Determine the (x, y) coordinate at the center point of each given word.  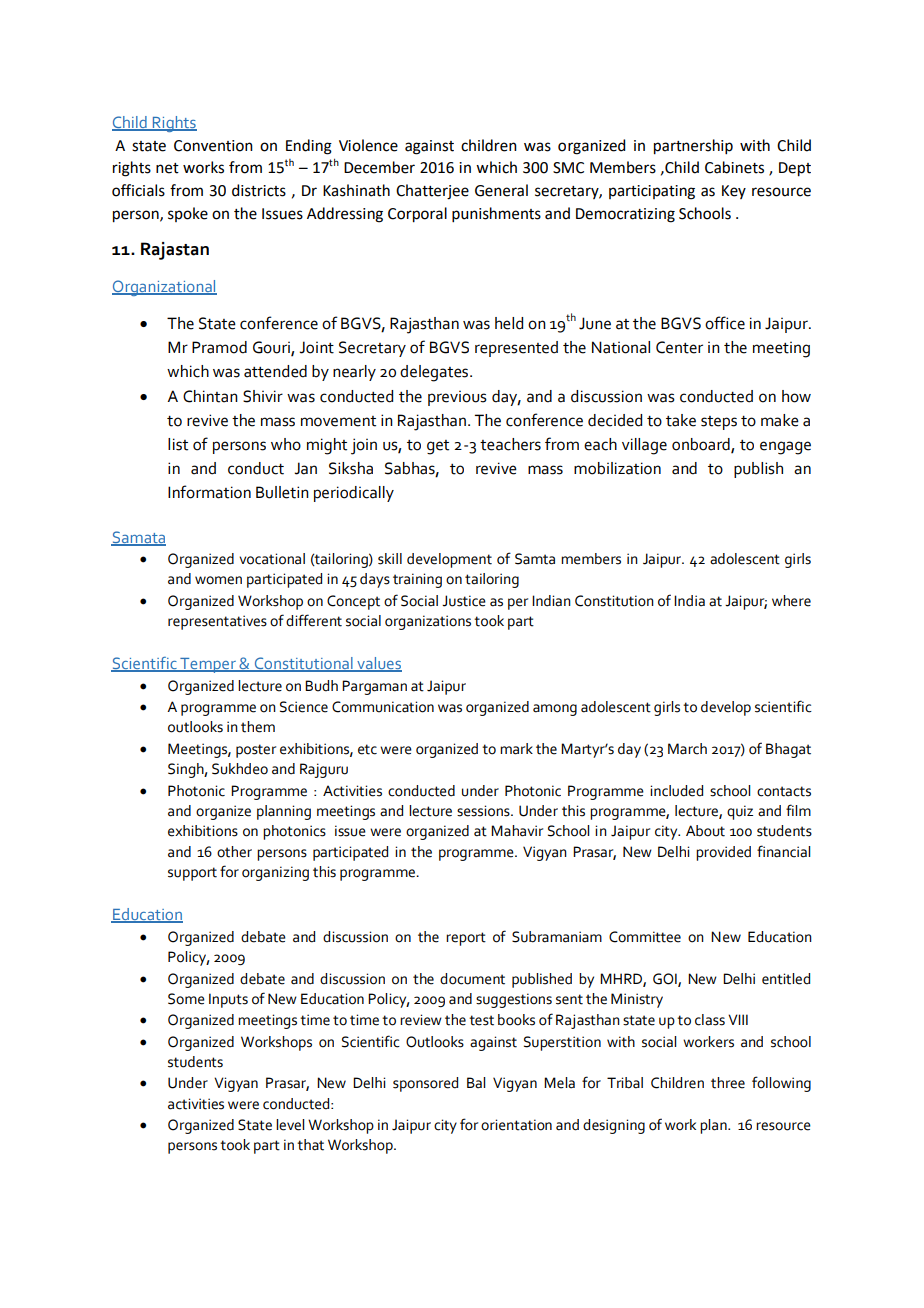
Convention (213, 146)
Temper (208, 665)
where (791, 601)
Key (734, 192)
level (290, 1125)
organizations (428, 622)
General (501, 190)
